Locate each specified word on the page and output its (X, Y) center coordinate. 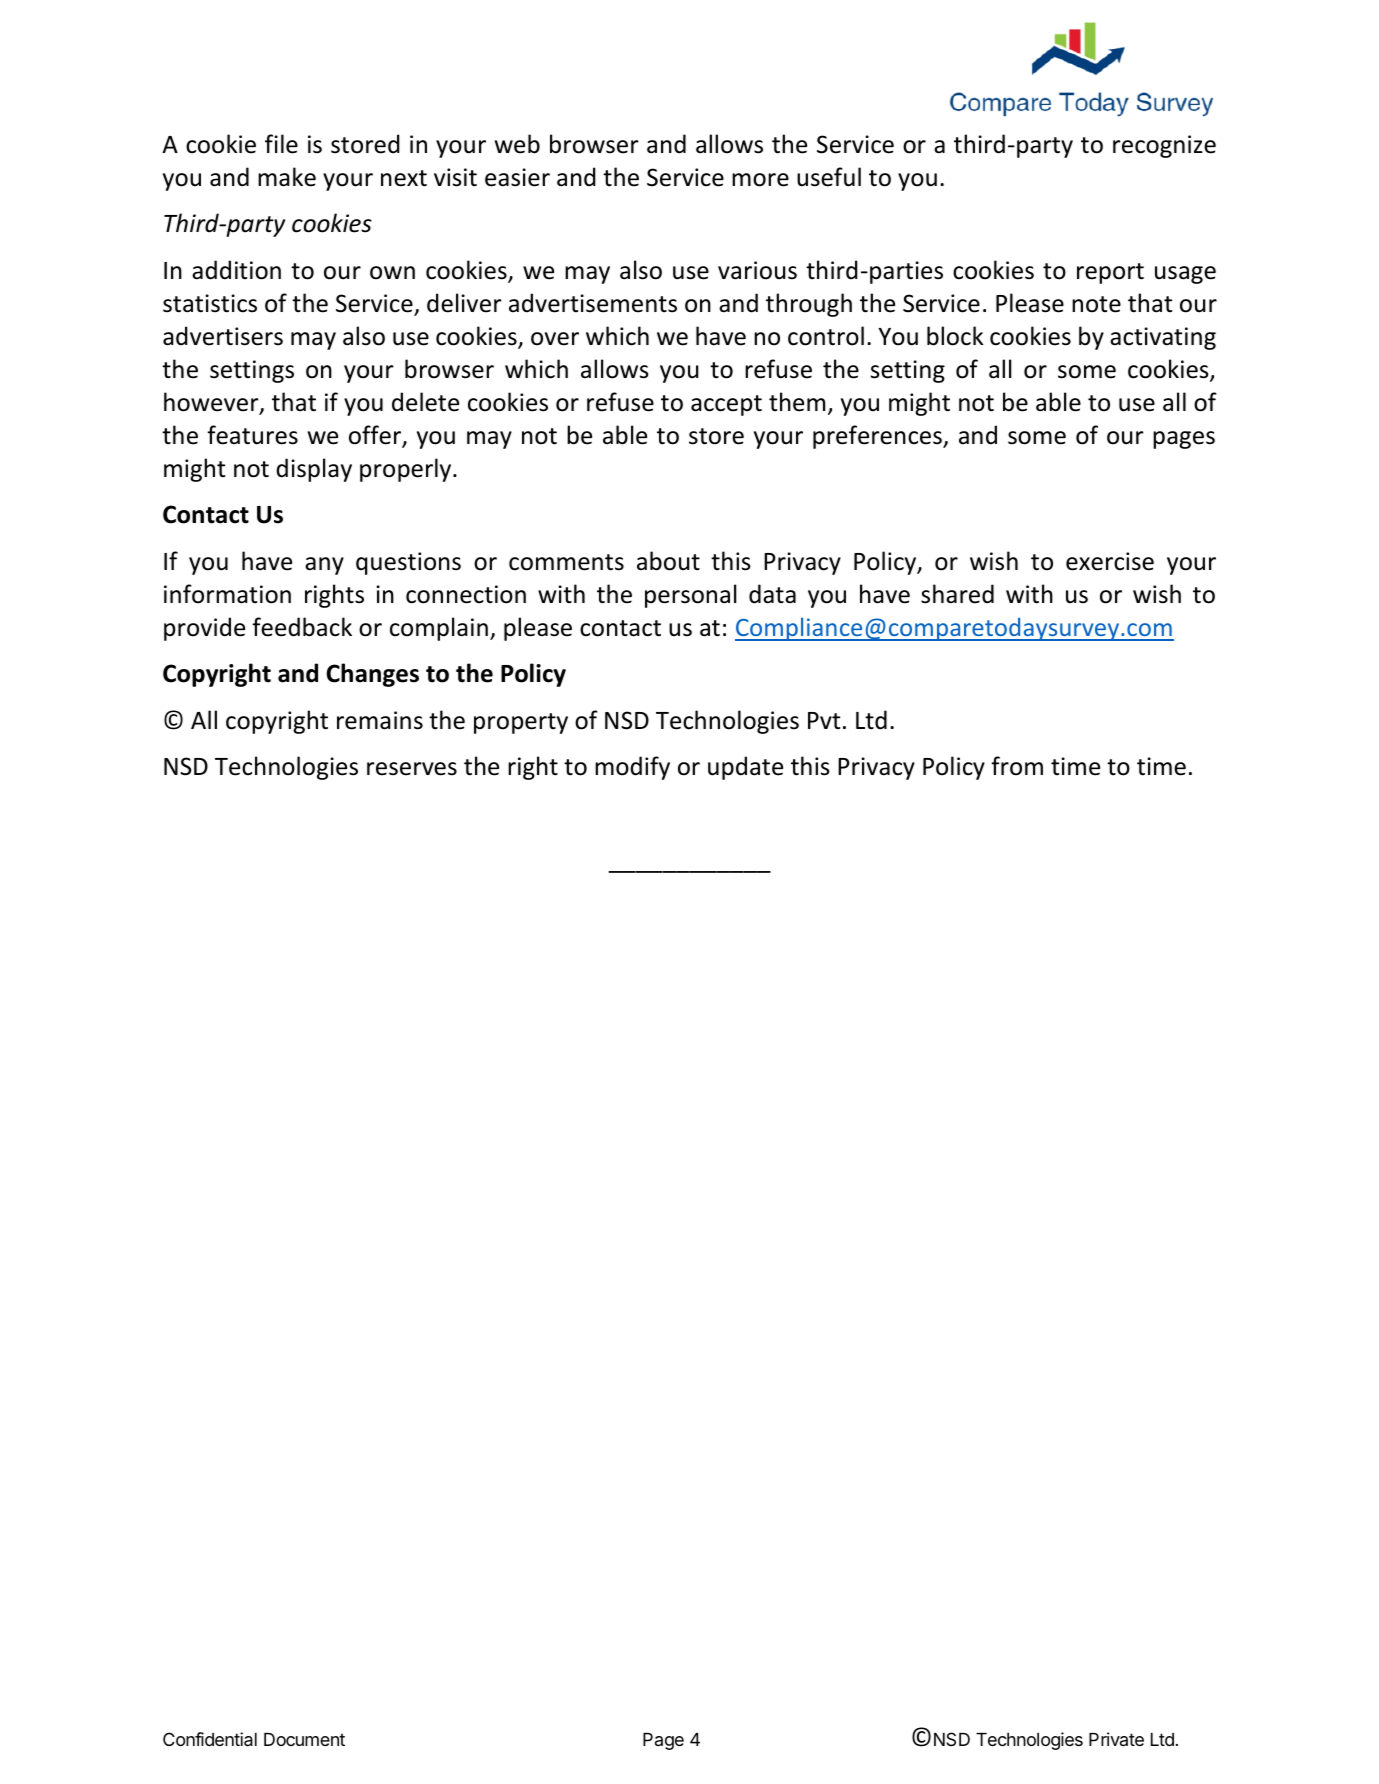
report (1110, 273)
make (287, 177)
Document (304, 1739)
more (760, 180)
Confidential (210, 1739)
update (745, 768)
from (1017, 766)
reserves (412, 769)
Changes (373, 675)
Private (1116, 1739)
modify (632, 768)
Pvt (824, 720)
